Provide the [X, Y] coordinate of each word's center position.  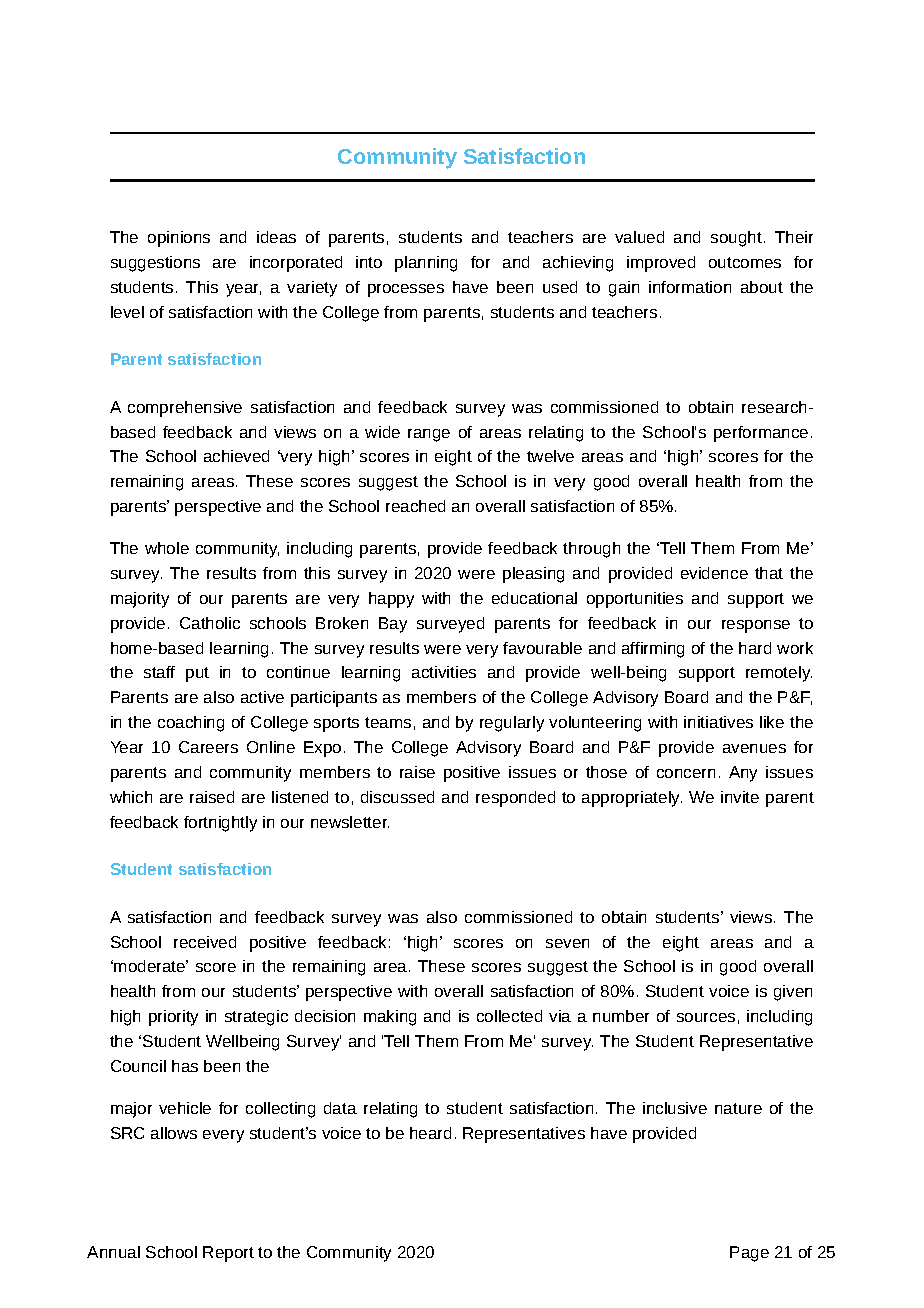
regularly [512, 724]
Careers [208, 747]
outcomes [745, 262]
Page [749, 1254]
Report [228, 1254]
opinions [179, 239]
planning [426, 264]
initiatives [718, 722]
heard [430, 1133]
